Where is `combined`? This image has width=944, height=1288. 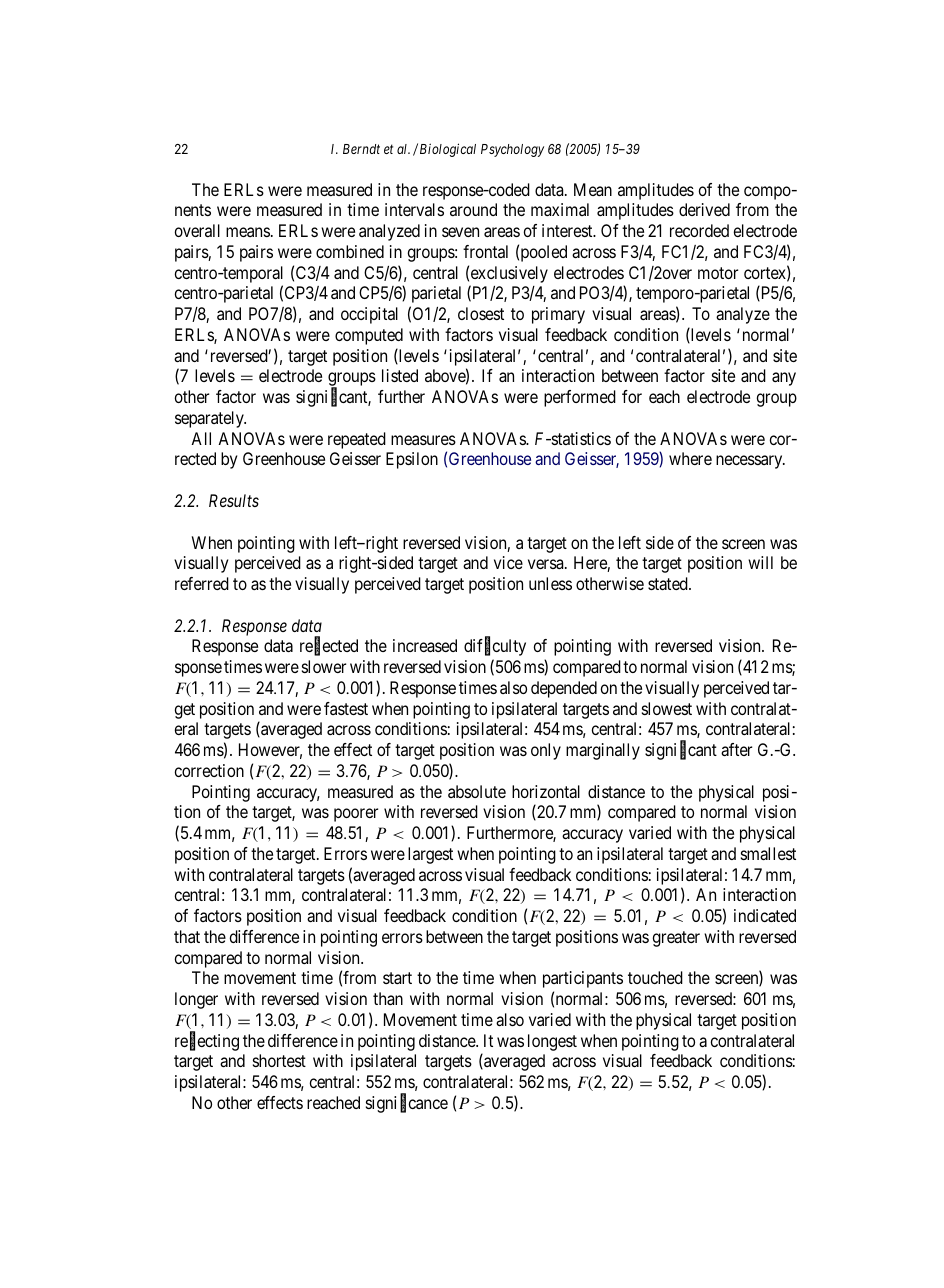 combined is located at coordinates (350, 251).
